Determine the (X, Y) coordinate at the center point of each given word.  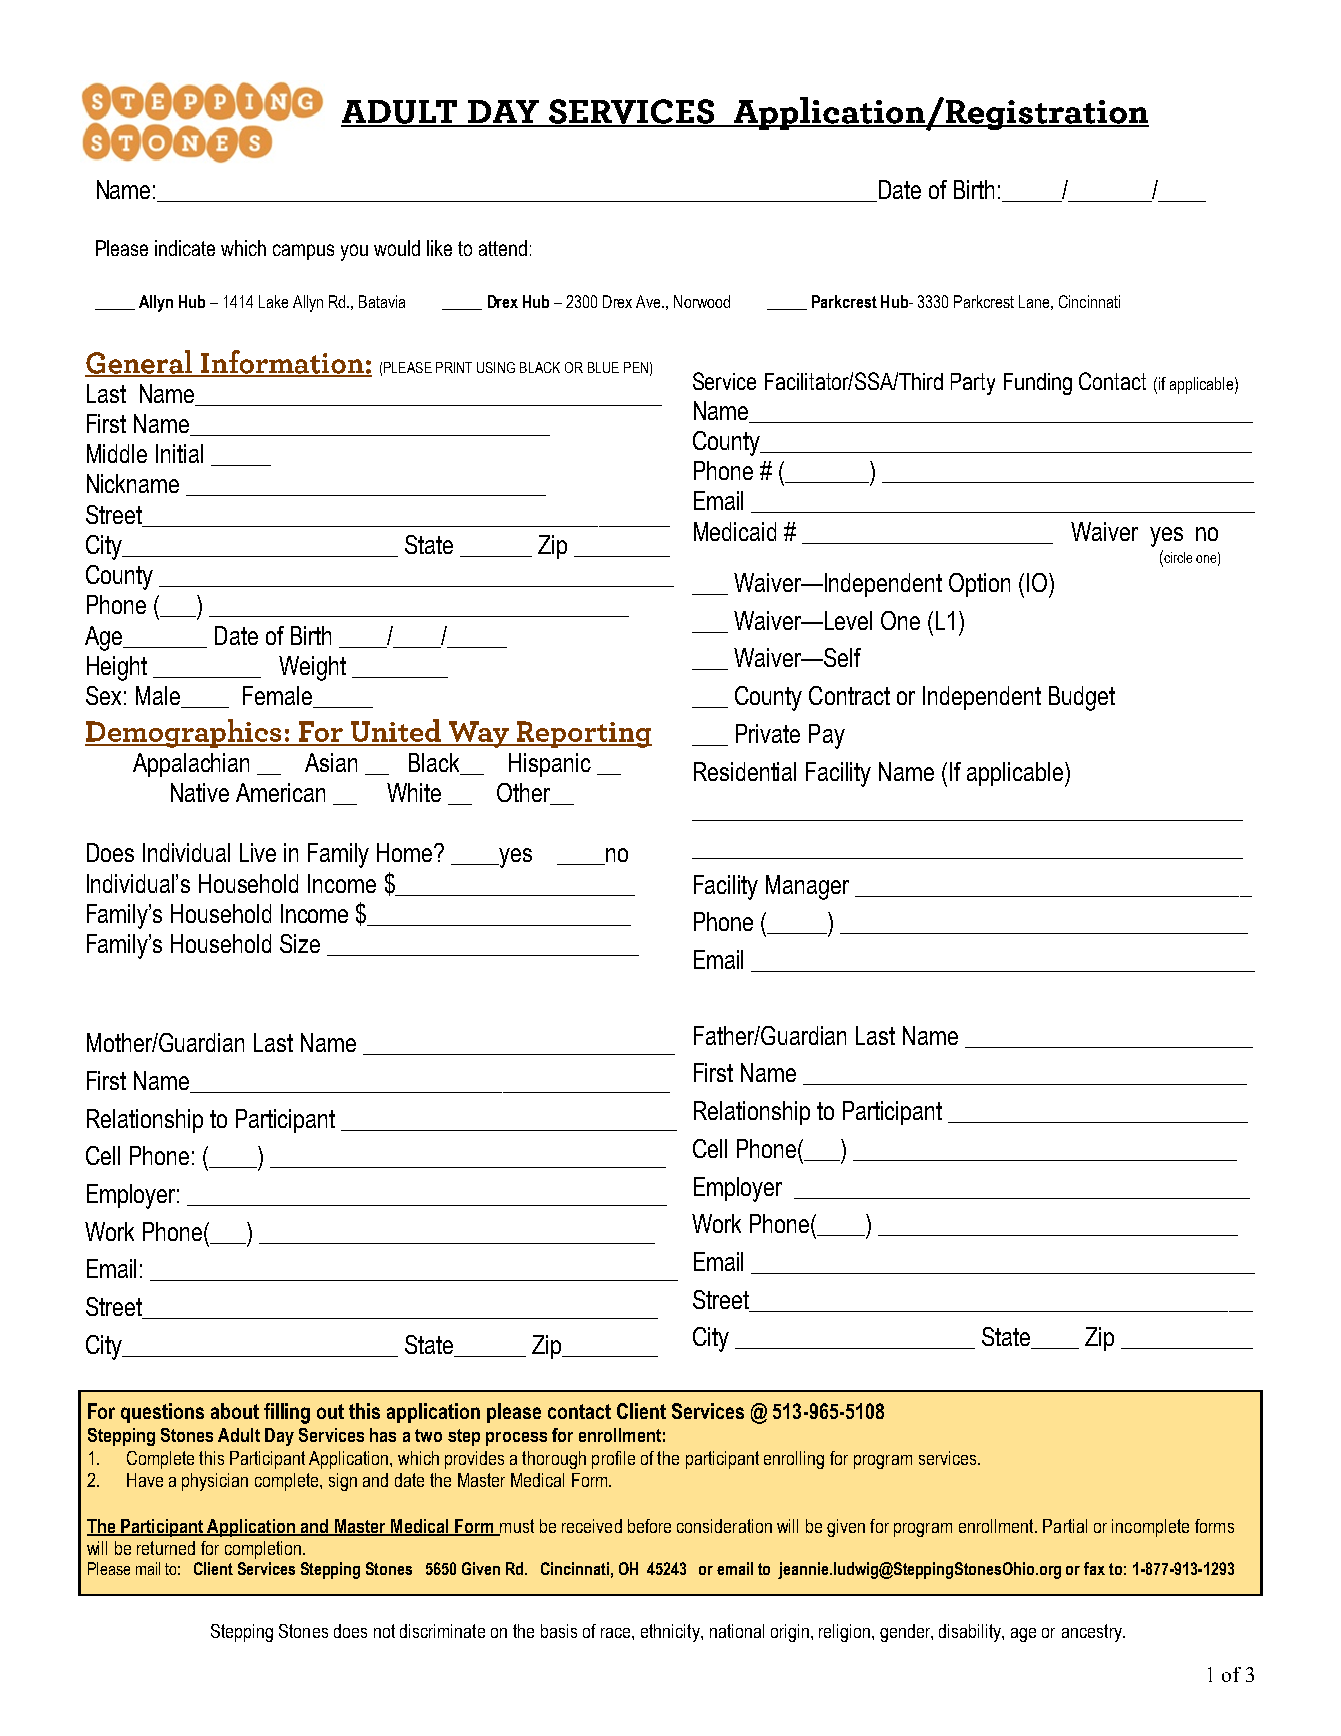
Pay (827, 736)
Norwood (702, 301)
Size (300, 943)
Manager (807, 887)
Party (973, 384)
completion (264, 1550)
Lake (273, 301)
